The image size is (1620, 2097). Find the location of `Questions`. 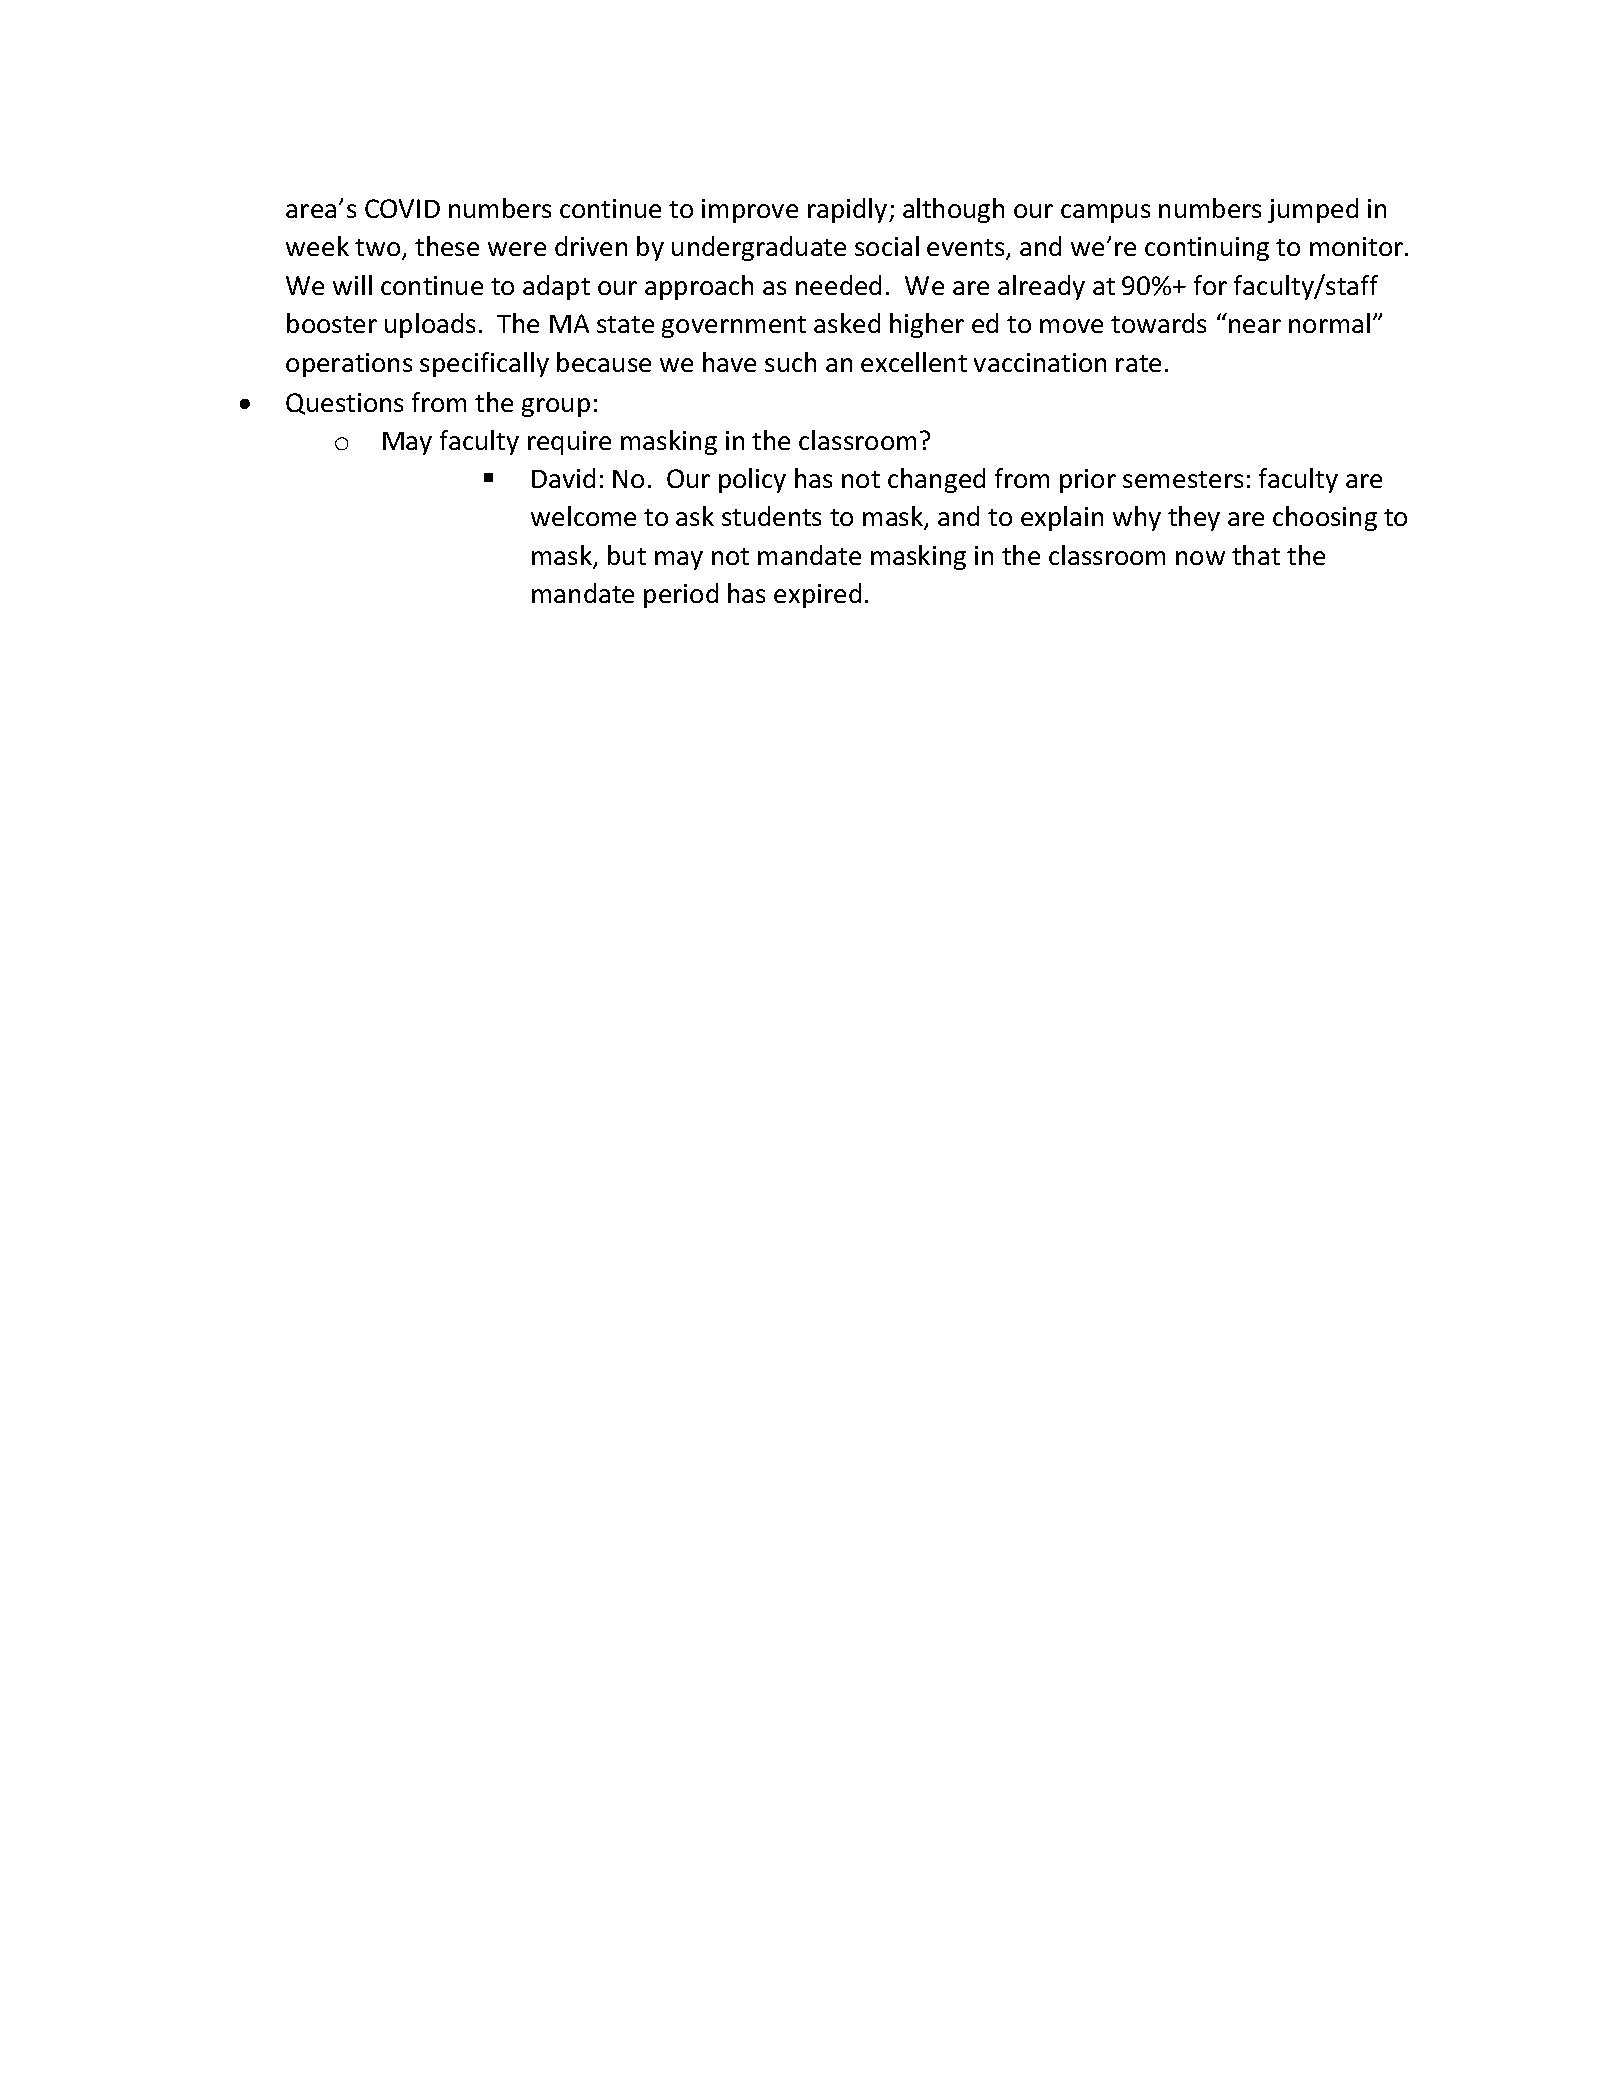

Questions is located at coordinates (344, 404).
